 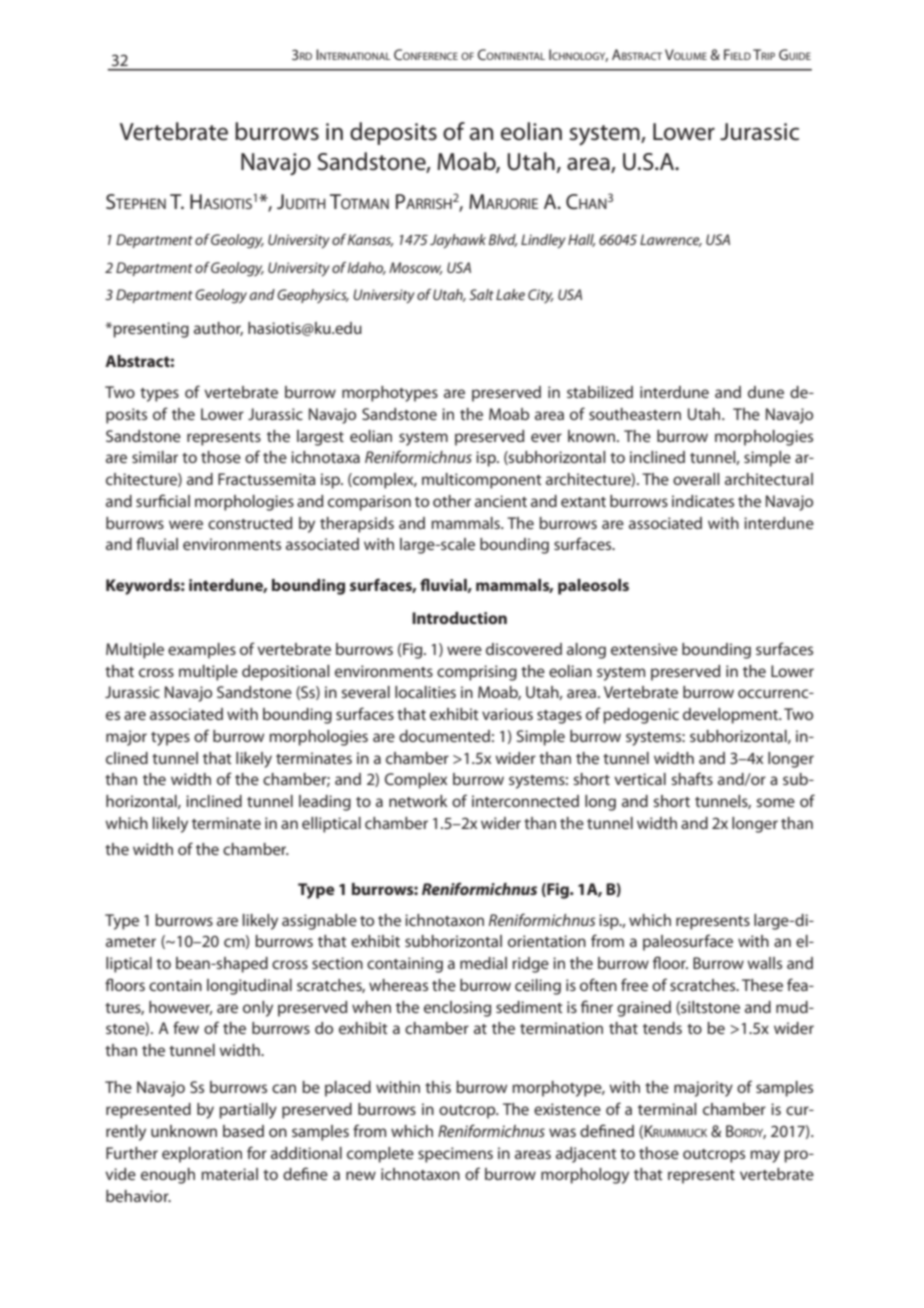 What do you see at coordinates (444, 736) in the screenshot?
I see `documented` at bounding box center [444, 736].
